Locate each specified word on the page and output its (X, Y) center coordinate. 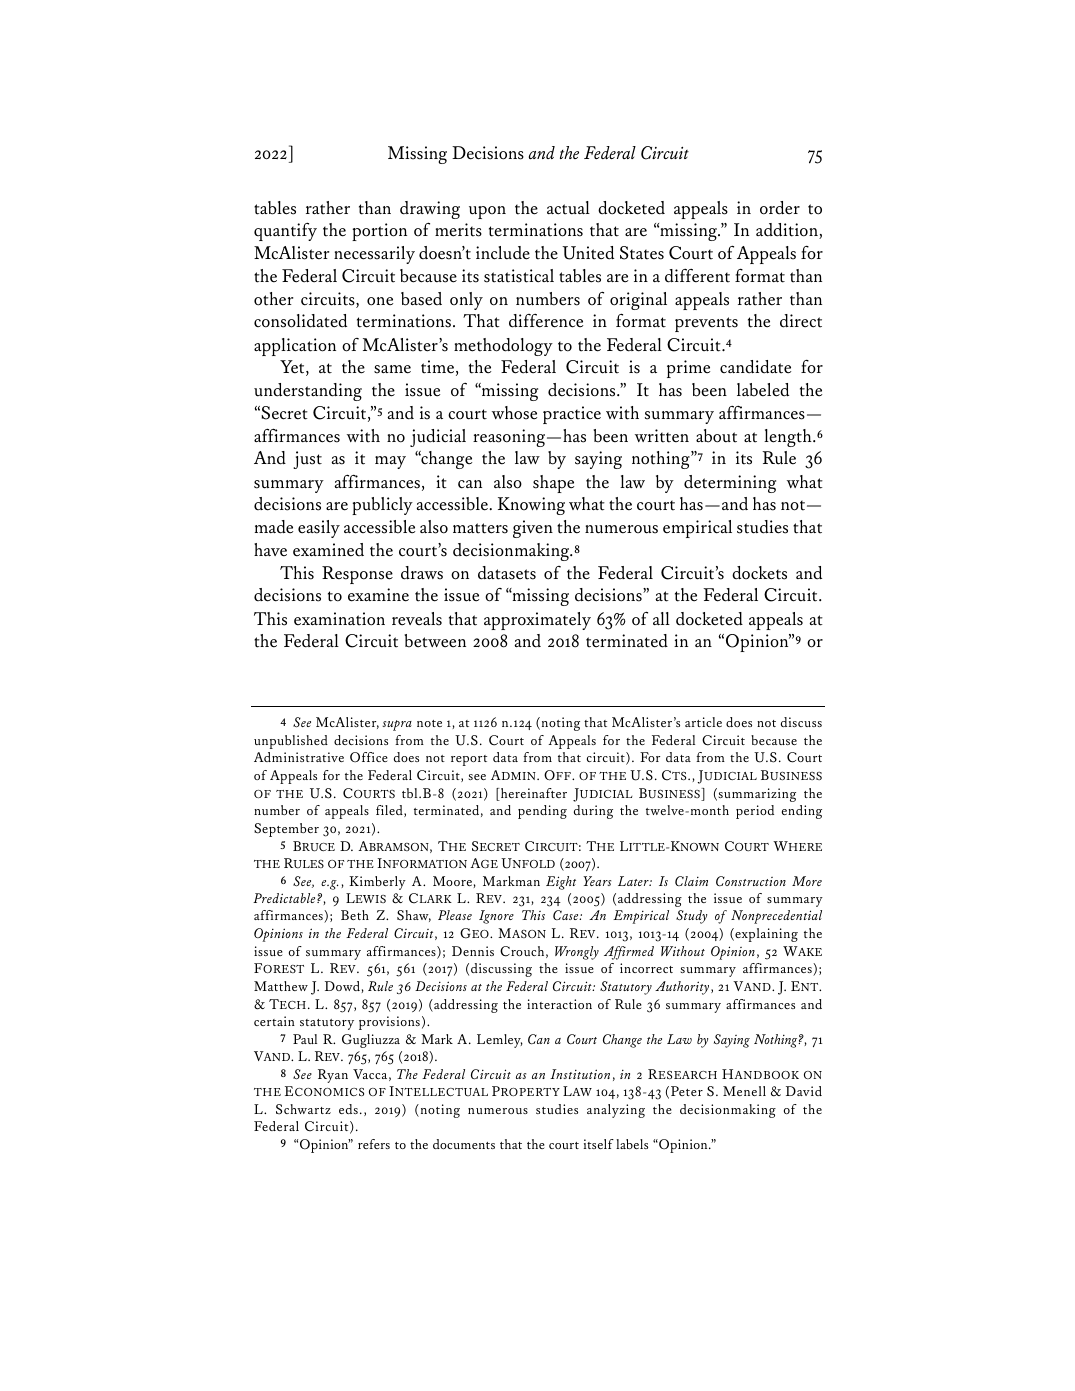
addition (788, 231)
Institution (580, 1074)
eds (348, 1109)
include (503, 253)
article (703, 722)
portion (379, 232)
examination (339, 619)
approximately (537, 621)
